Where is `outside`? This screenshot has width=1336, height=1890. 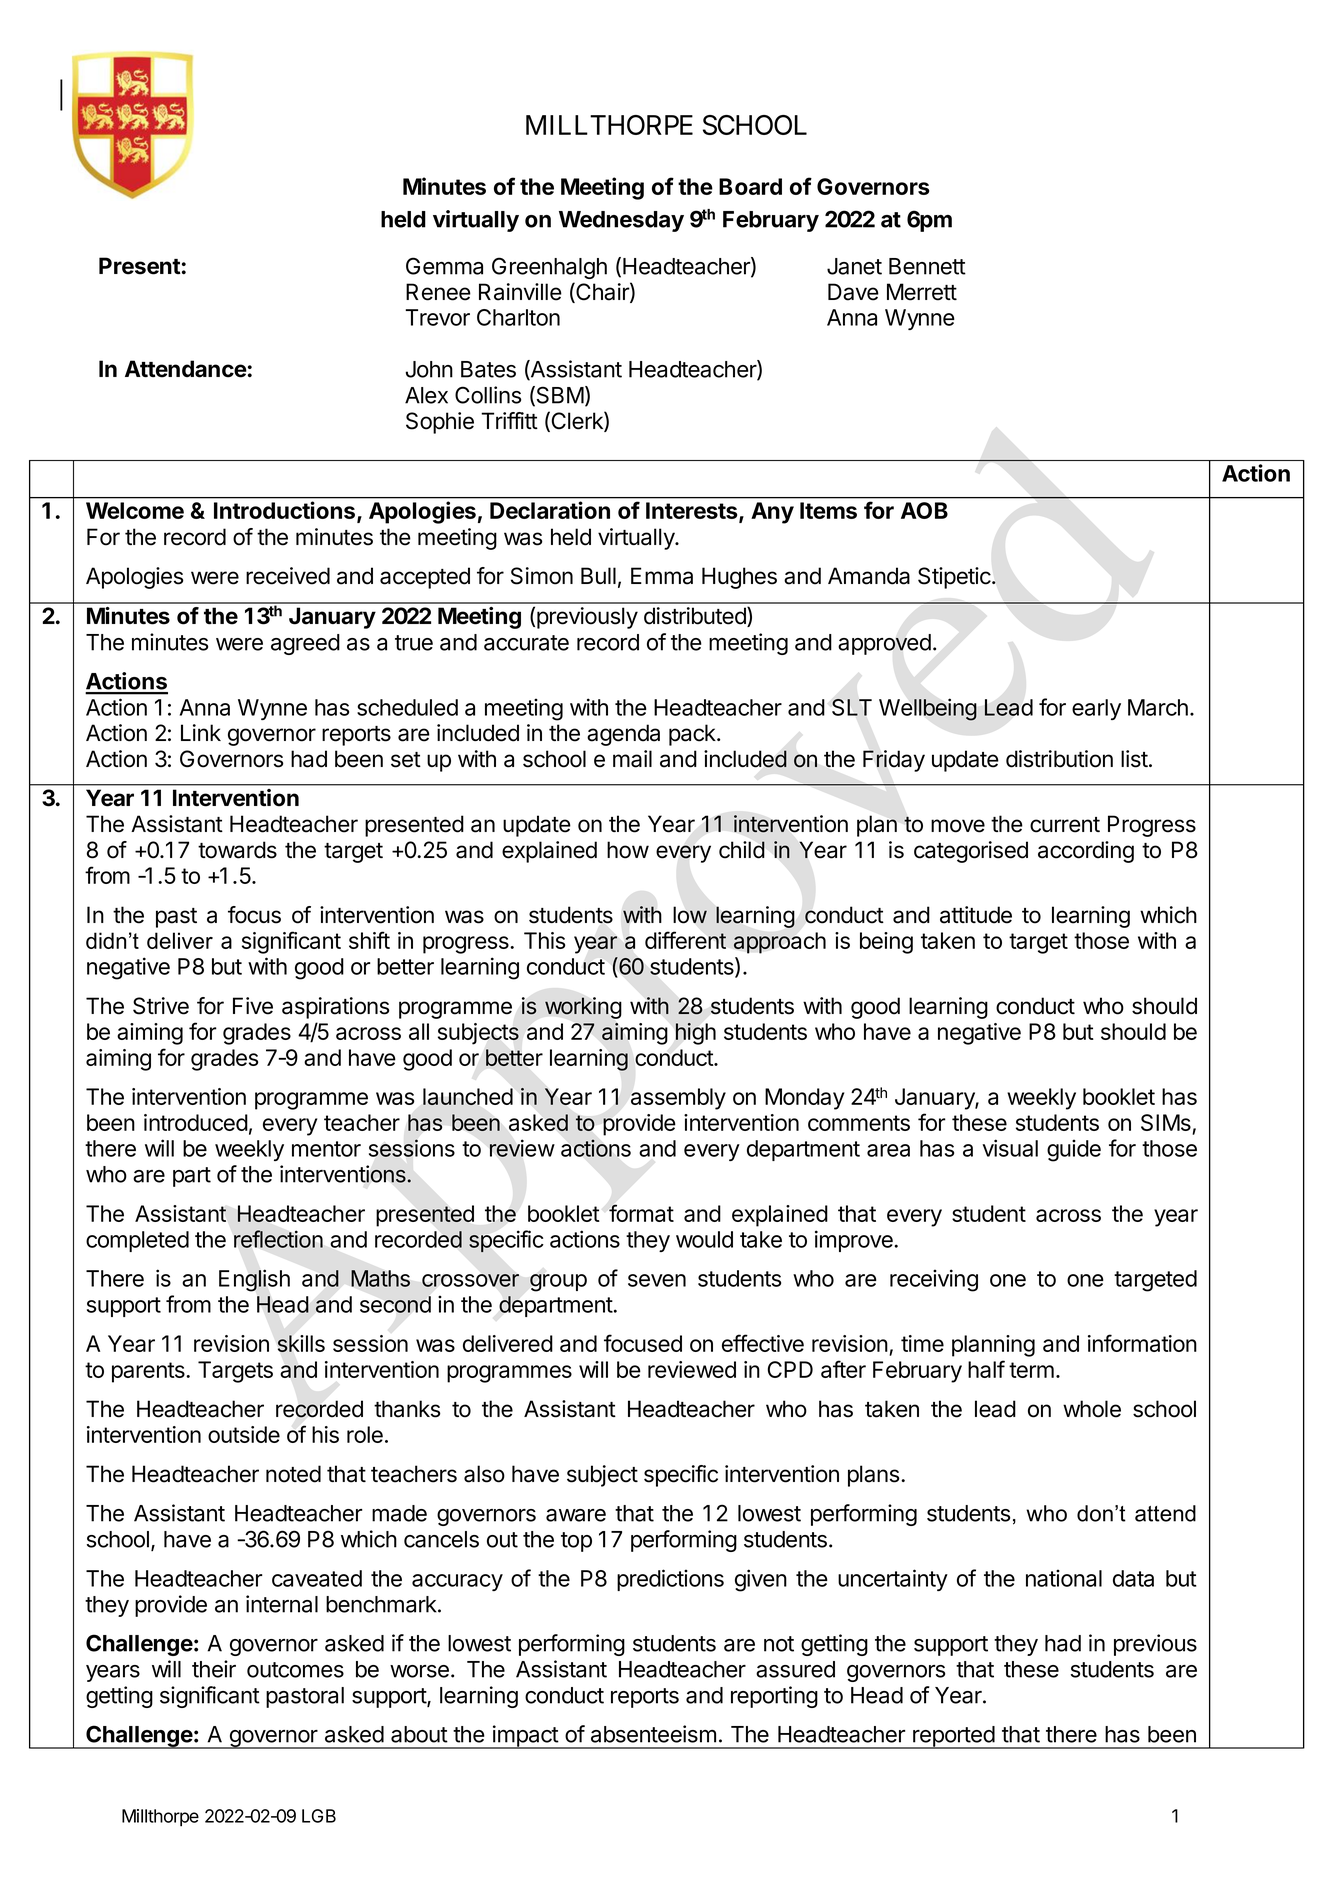 outside is located at coordinates (244, 1434).
